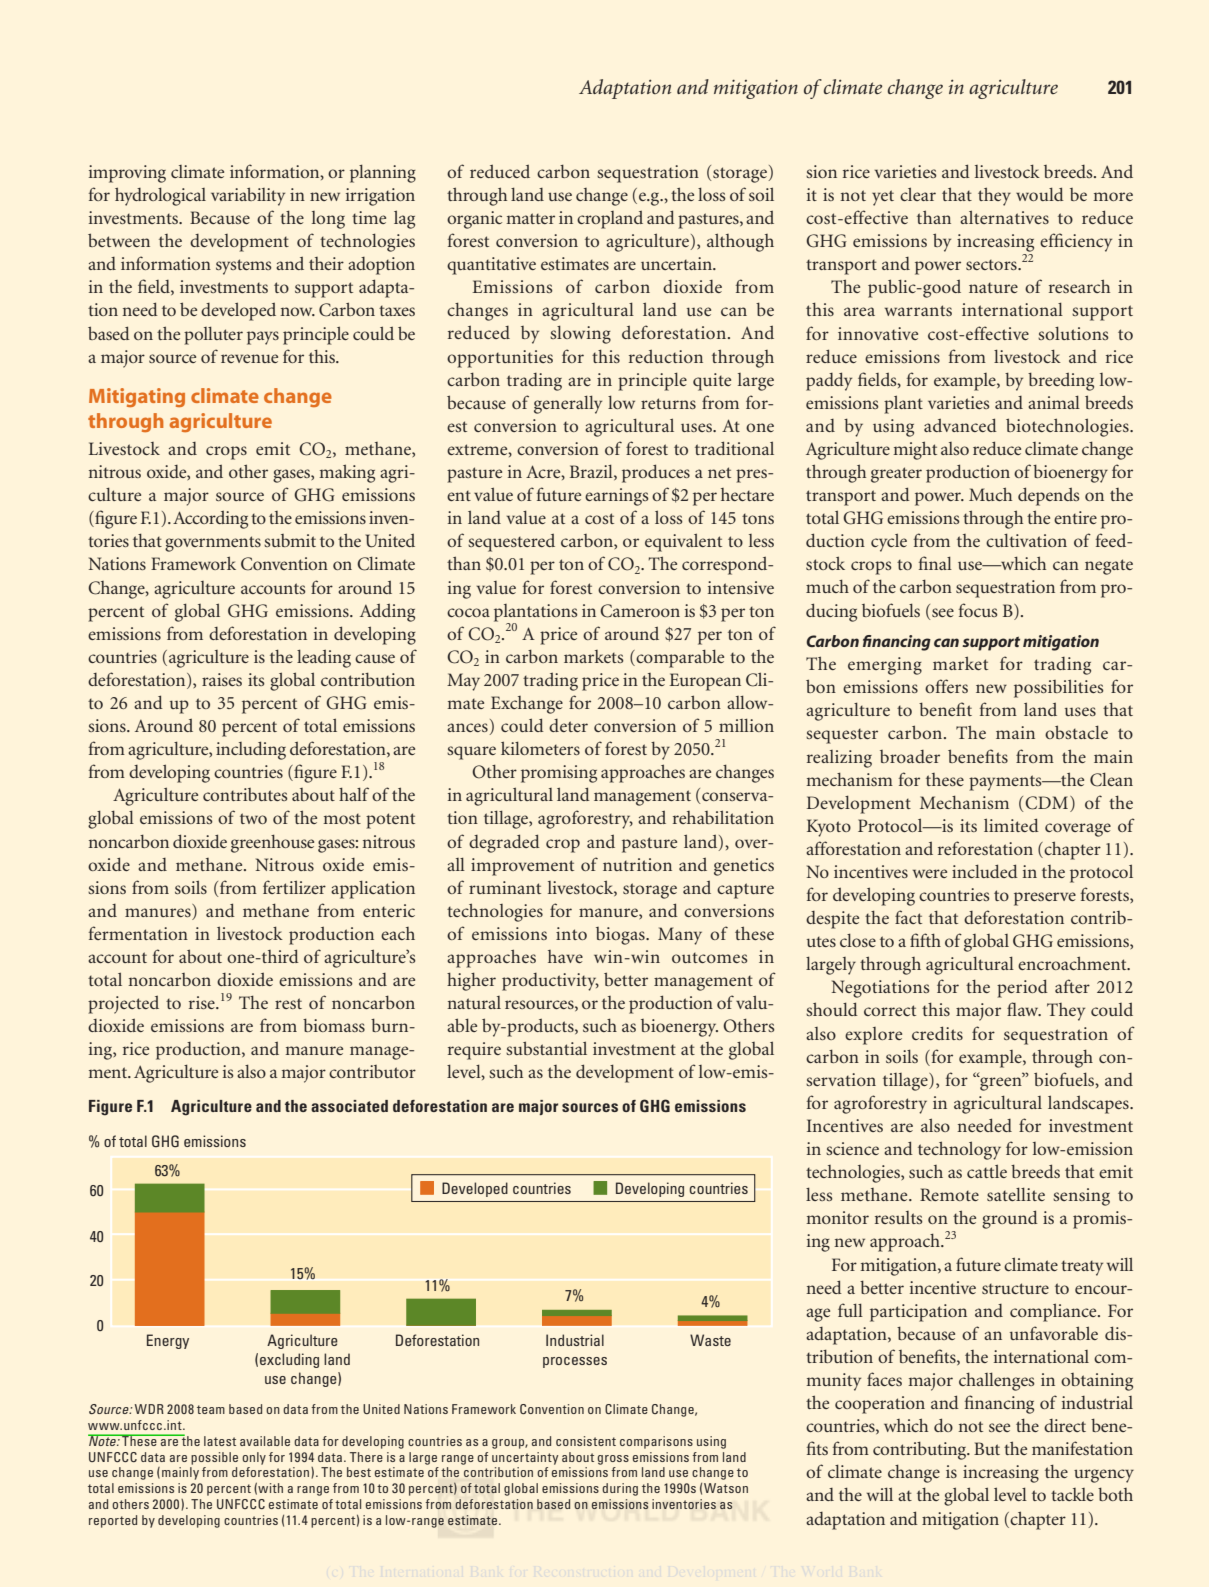 This screenshot has height=1587, width=1209. Describe the element at coordinates (1049, 496) in the screenshot. I see `depends` at that location.
